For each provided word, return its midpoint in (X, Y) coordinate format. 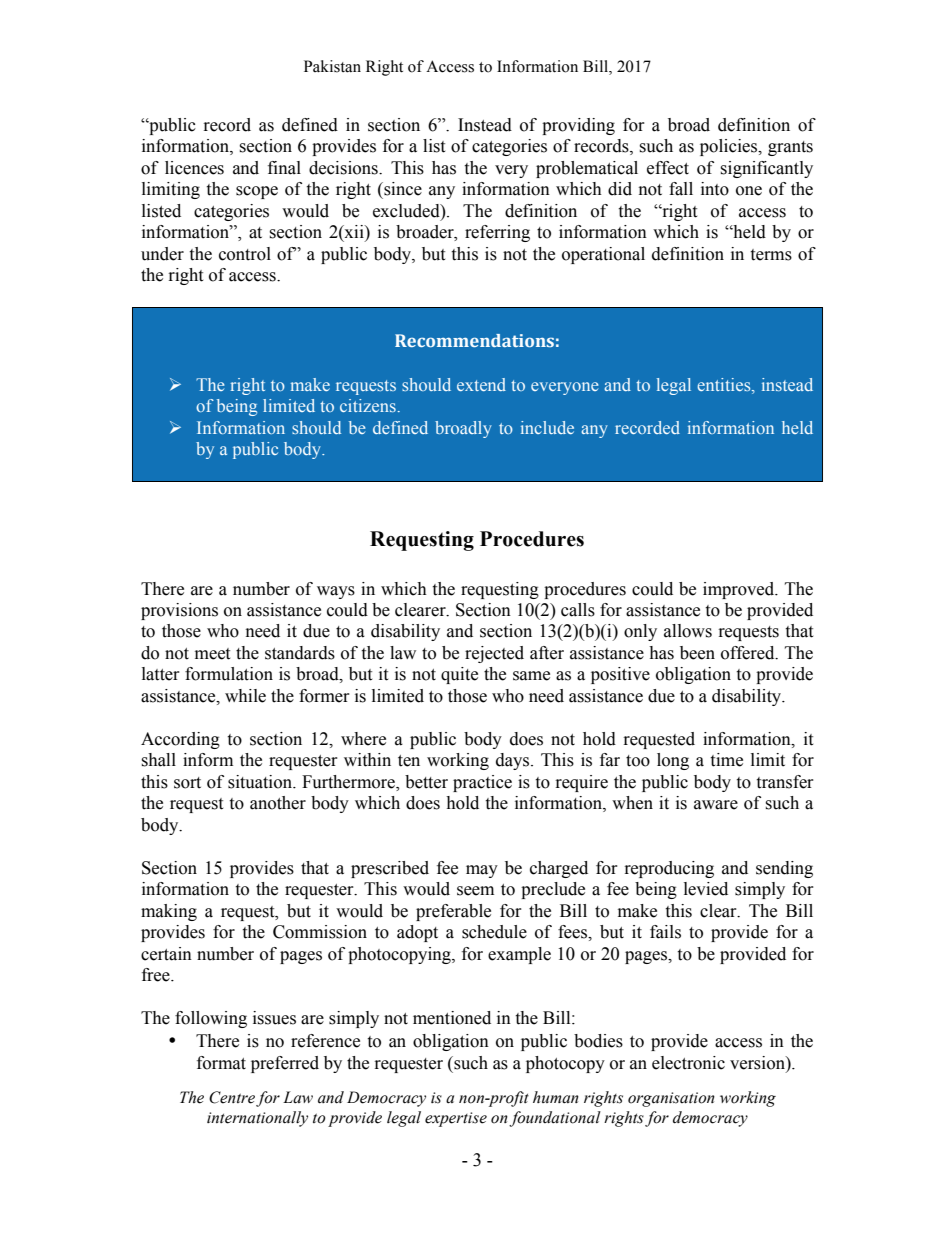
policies (730, 147)
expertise (456, 1119)
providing (578, 126)
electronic (688, 1063)
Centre (232, 1097)
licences (194, 168)
